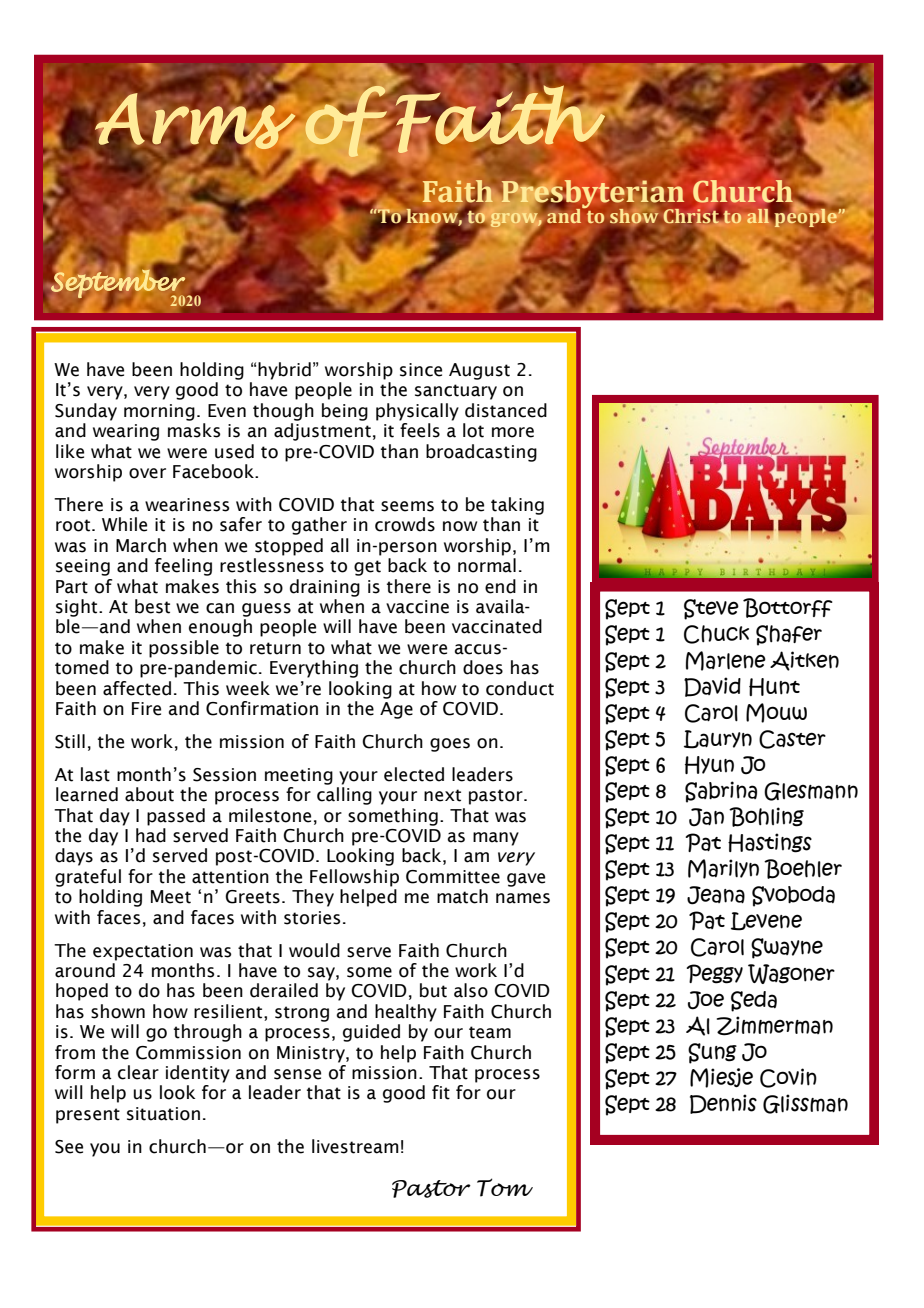 This document has height=1308, width=924. Describe the element at coordinates (441, 1092) in the document. I see `fit` at that location.
